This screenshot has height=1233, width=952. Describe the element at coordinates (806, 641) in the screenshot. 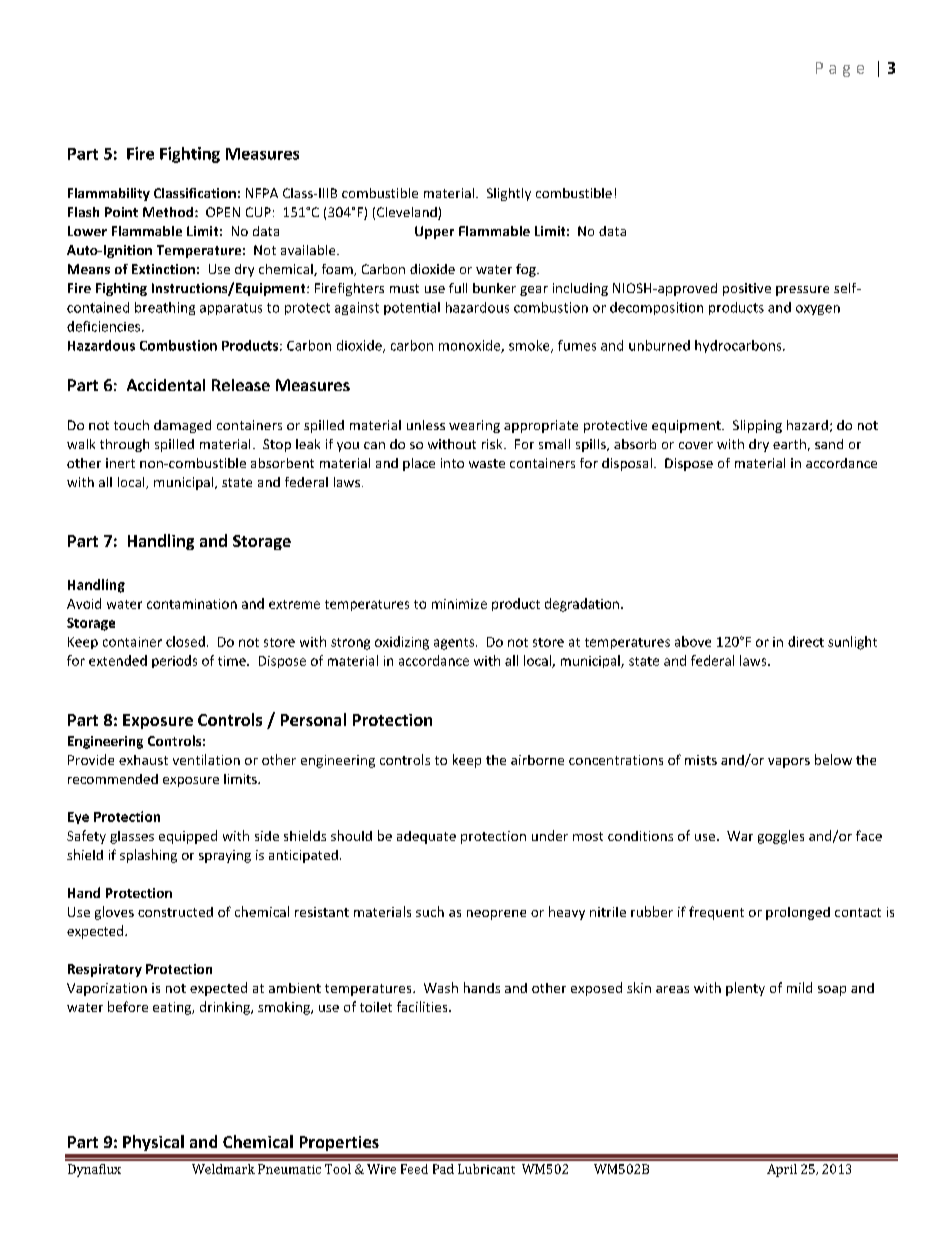

I see `direct` at that location.
